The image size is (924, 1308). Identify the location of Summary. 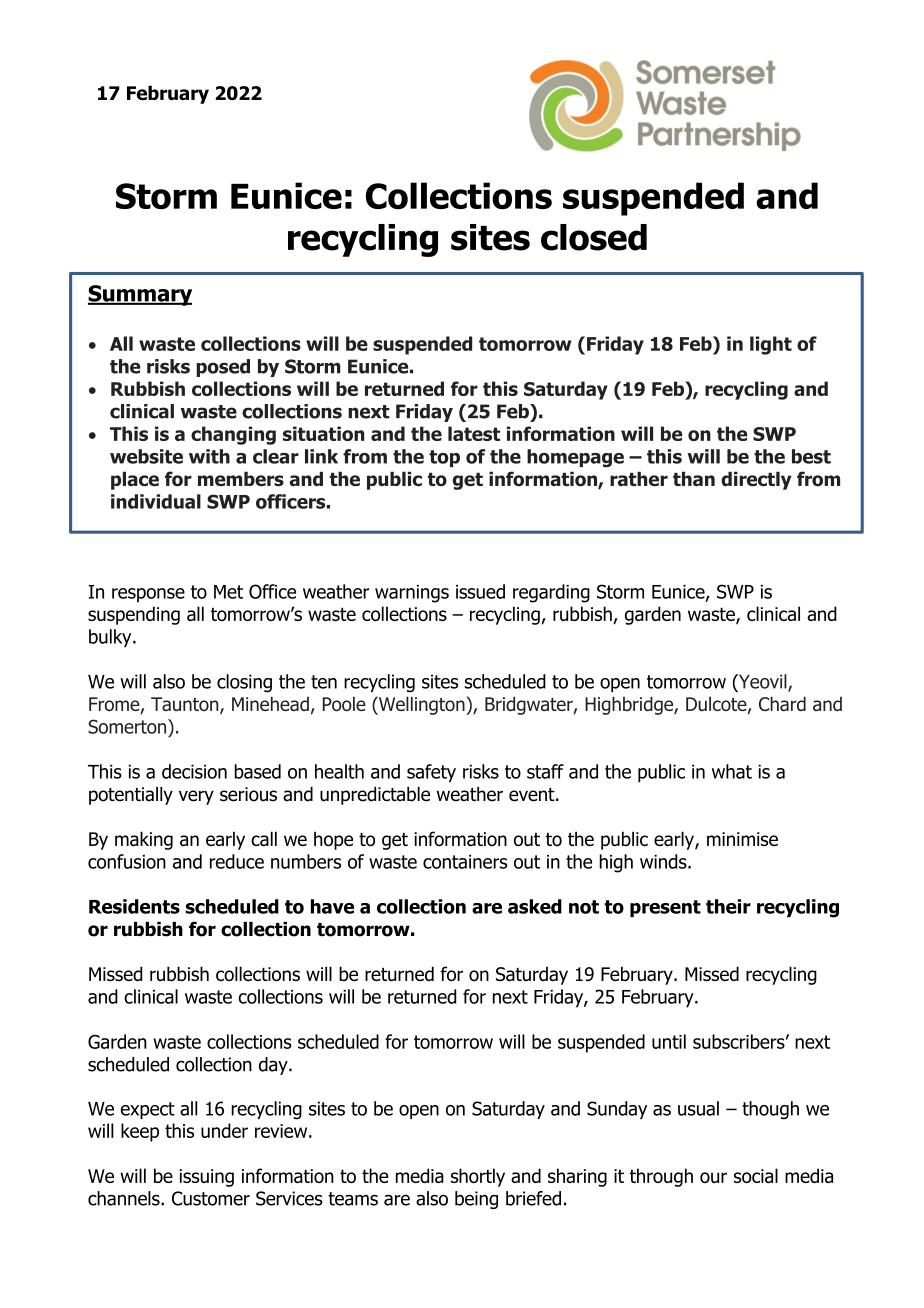
(140, 295).
